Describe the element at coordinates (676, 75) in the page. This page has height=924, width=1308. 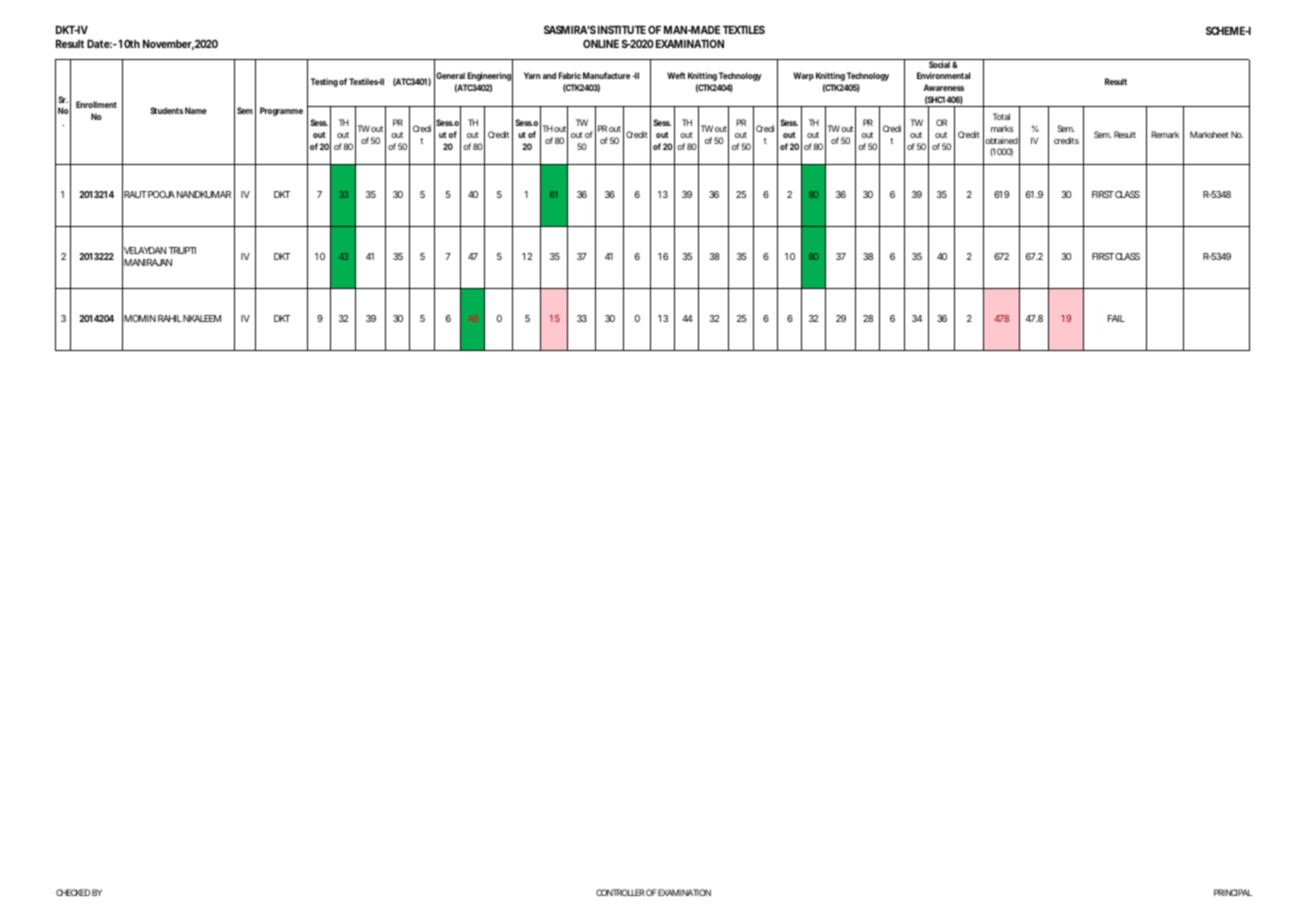
I see `Weft` at that location.
